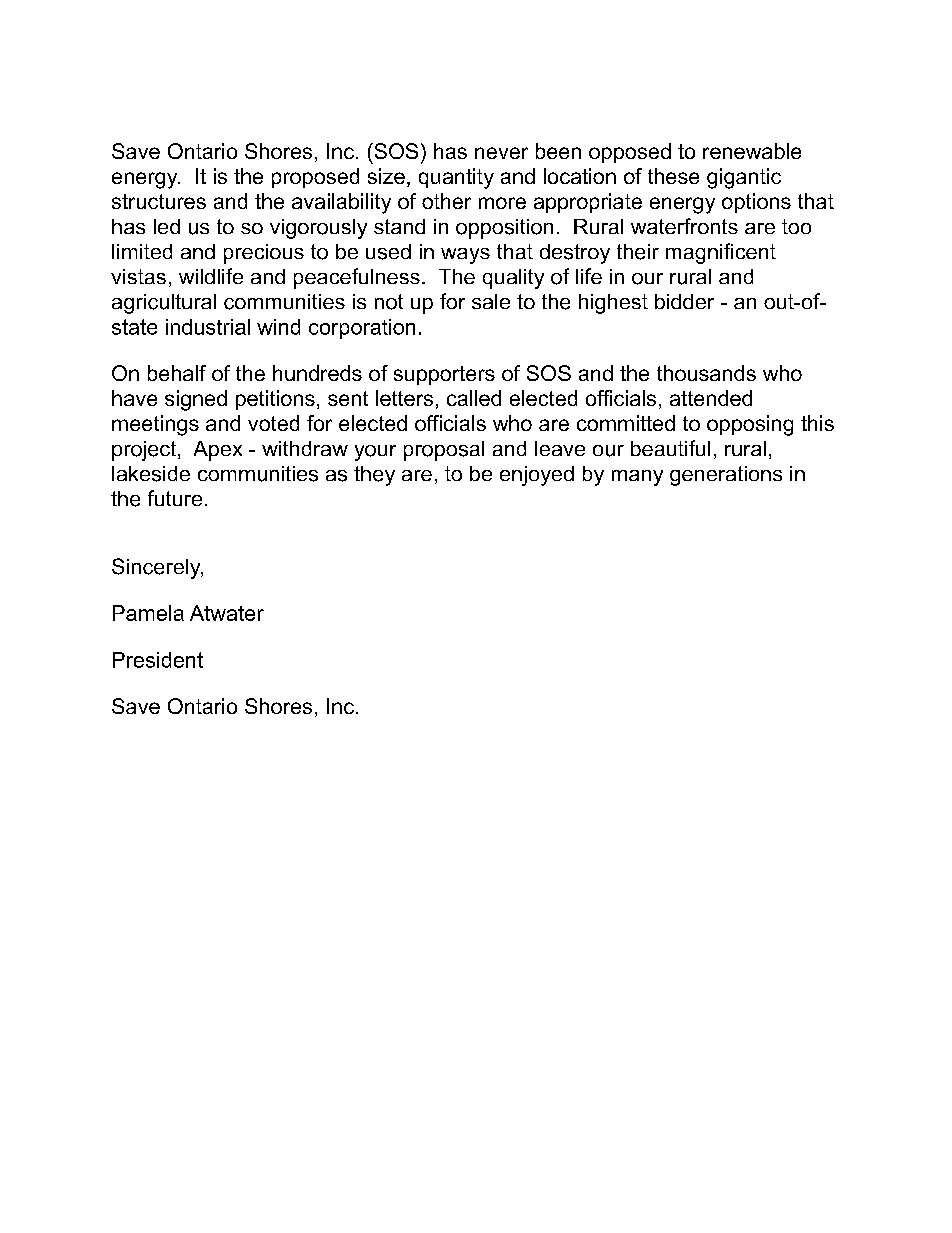 The width and height of the screenshot is (952, 1233). I want to click on agricultural, so click(164, 304).
